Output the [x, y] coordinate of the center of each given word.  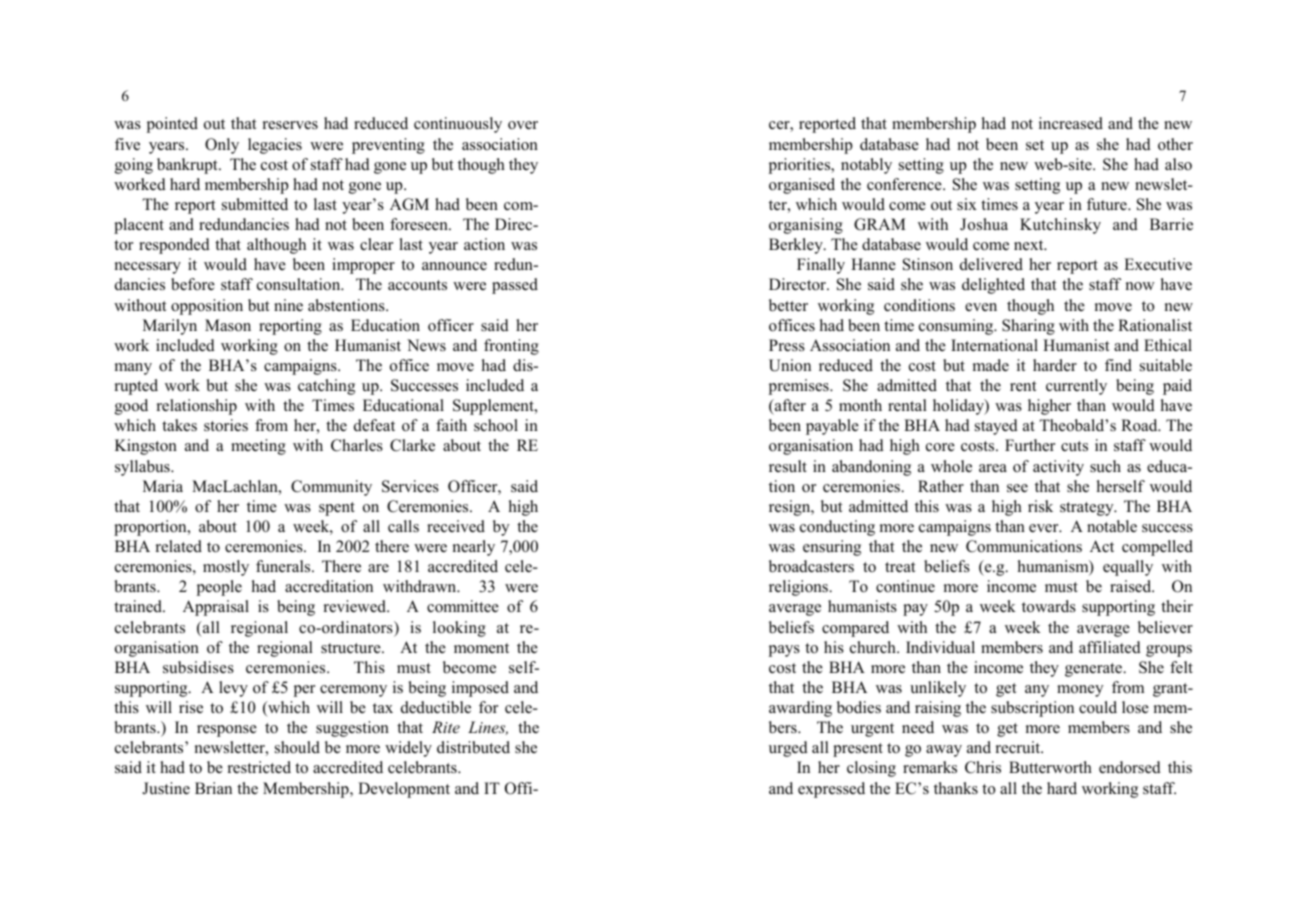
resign [791, 508]
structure [352, 648]
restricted [259, 767]
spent [337, 509]
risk [1040, 506]
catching [326, 387]
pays [784, 651]
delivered [991, 264]
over [523, 125]
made [991, 365]
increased [1071, 123]
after [789, 405]
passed [515, 286]
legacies [275, 146]
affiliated [1110, 647]
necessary [148, 268]
